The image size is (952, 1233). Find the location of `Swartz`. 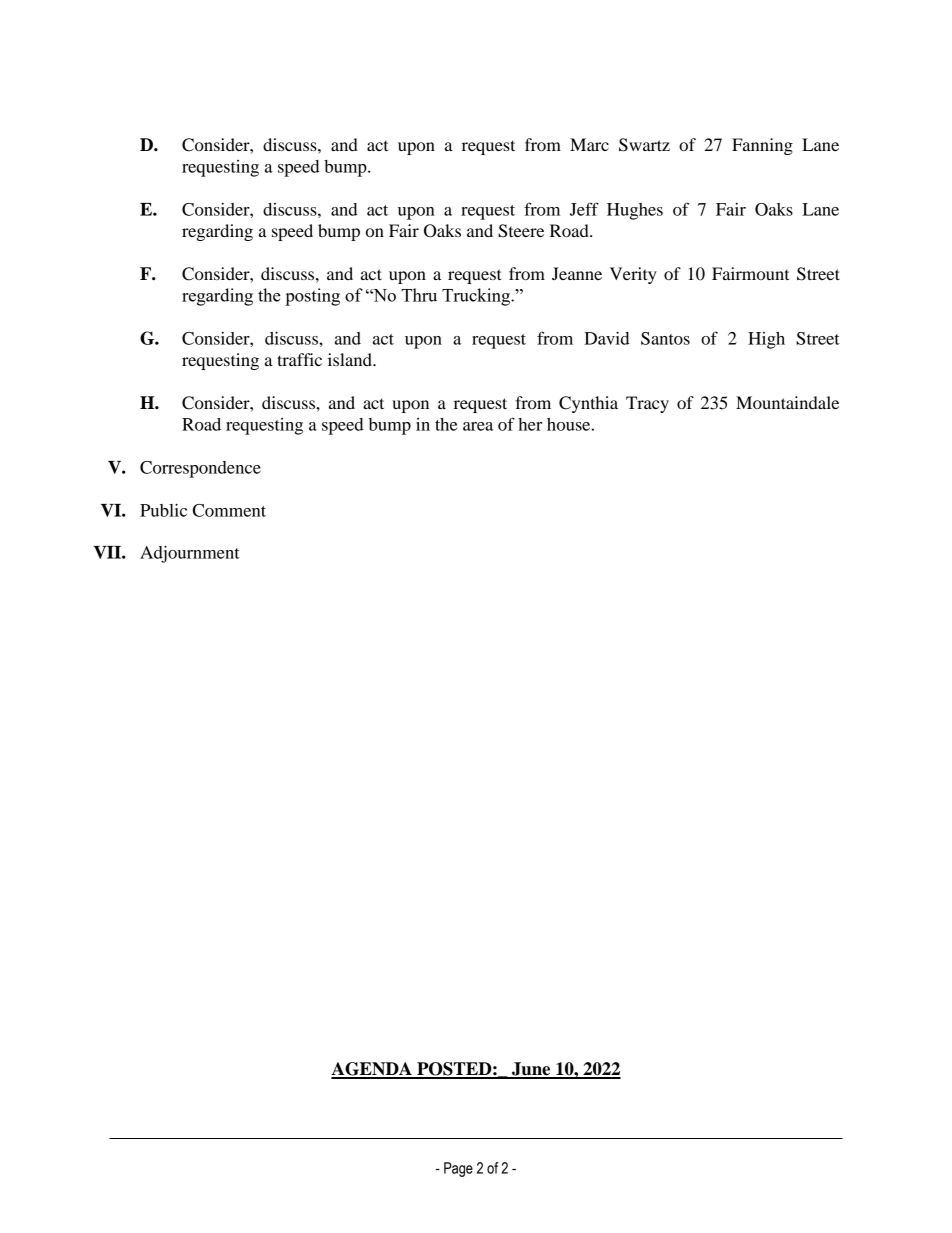

Swartz is located at coordinates (644, 145).
